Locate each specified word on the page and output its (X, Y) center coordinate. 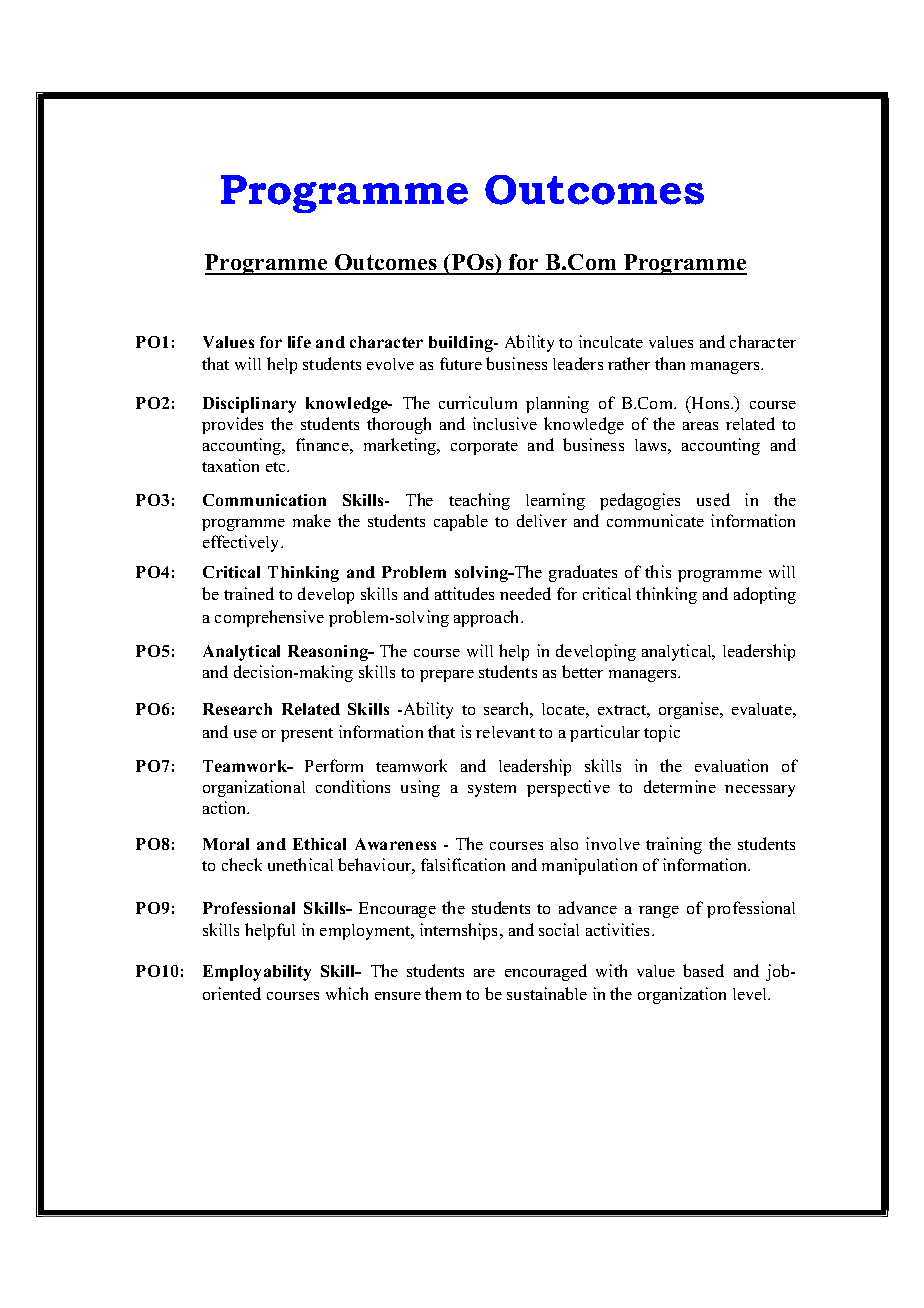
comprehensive (269, 618)
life (299, 342)
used (713, 499)
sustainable (547, 993)
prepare (447, 676)
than (670, 363)
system (492, 790)
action (226, 807)
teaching (479, 501)
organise (690, 710)
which (347, 993)
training (674, 845)
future (461, 363)
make (312, 520)
